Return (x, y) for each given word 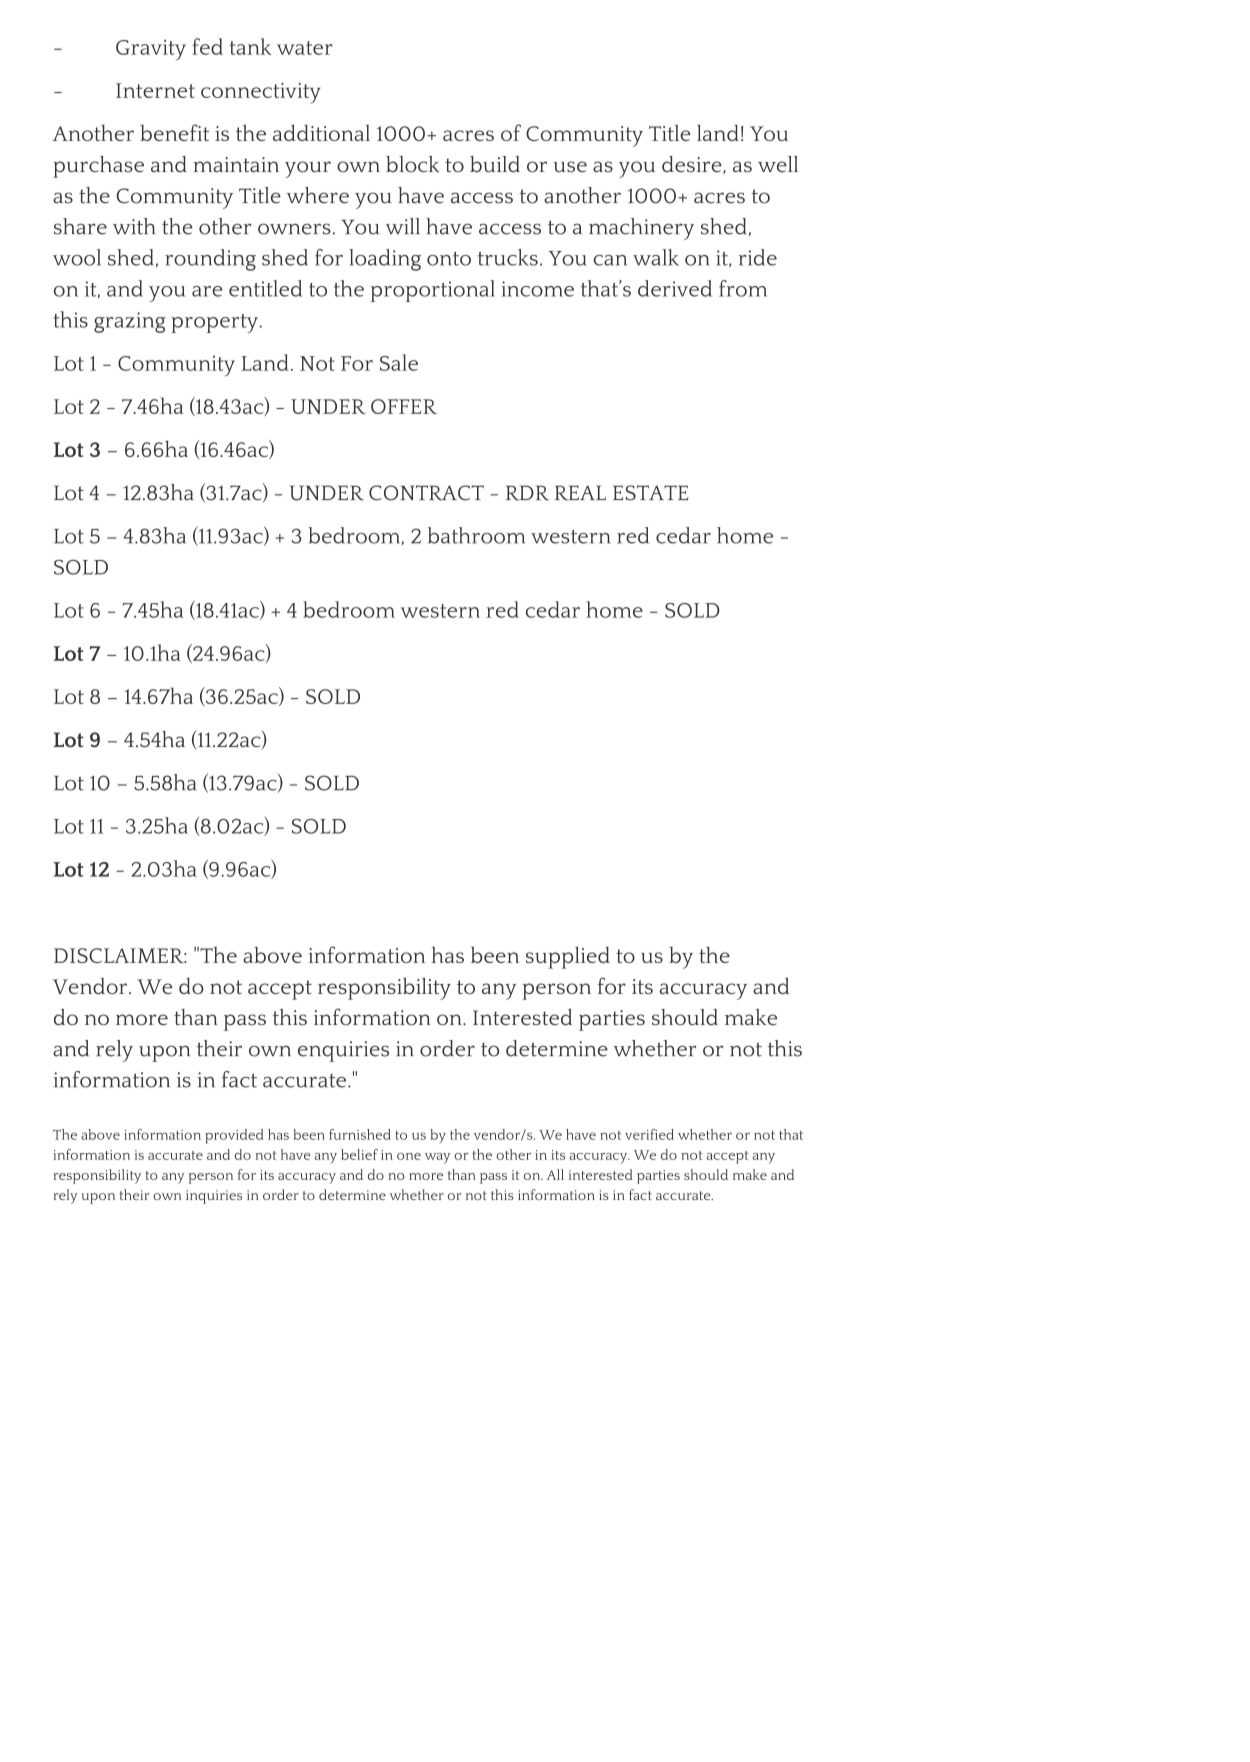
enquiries (343, 1051)
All (555, 1174)
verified (649, 1134)
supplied (568, 958)
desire (693, 165)
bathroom (476, 535)
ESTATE (651, 493)
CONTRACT (426, 493)
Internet (155, 90)
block (413, 164)
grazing (129, 322)
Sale (399, 362)
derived (675, 288)
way (437, 1158)
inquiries (214, 1197)
